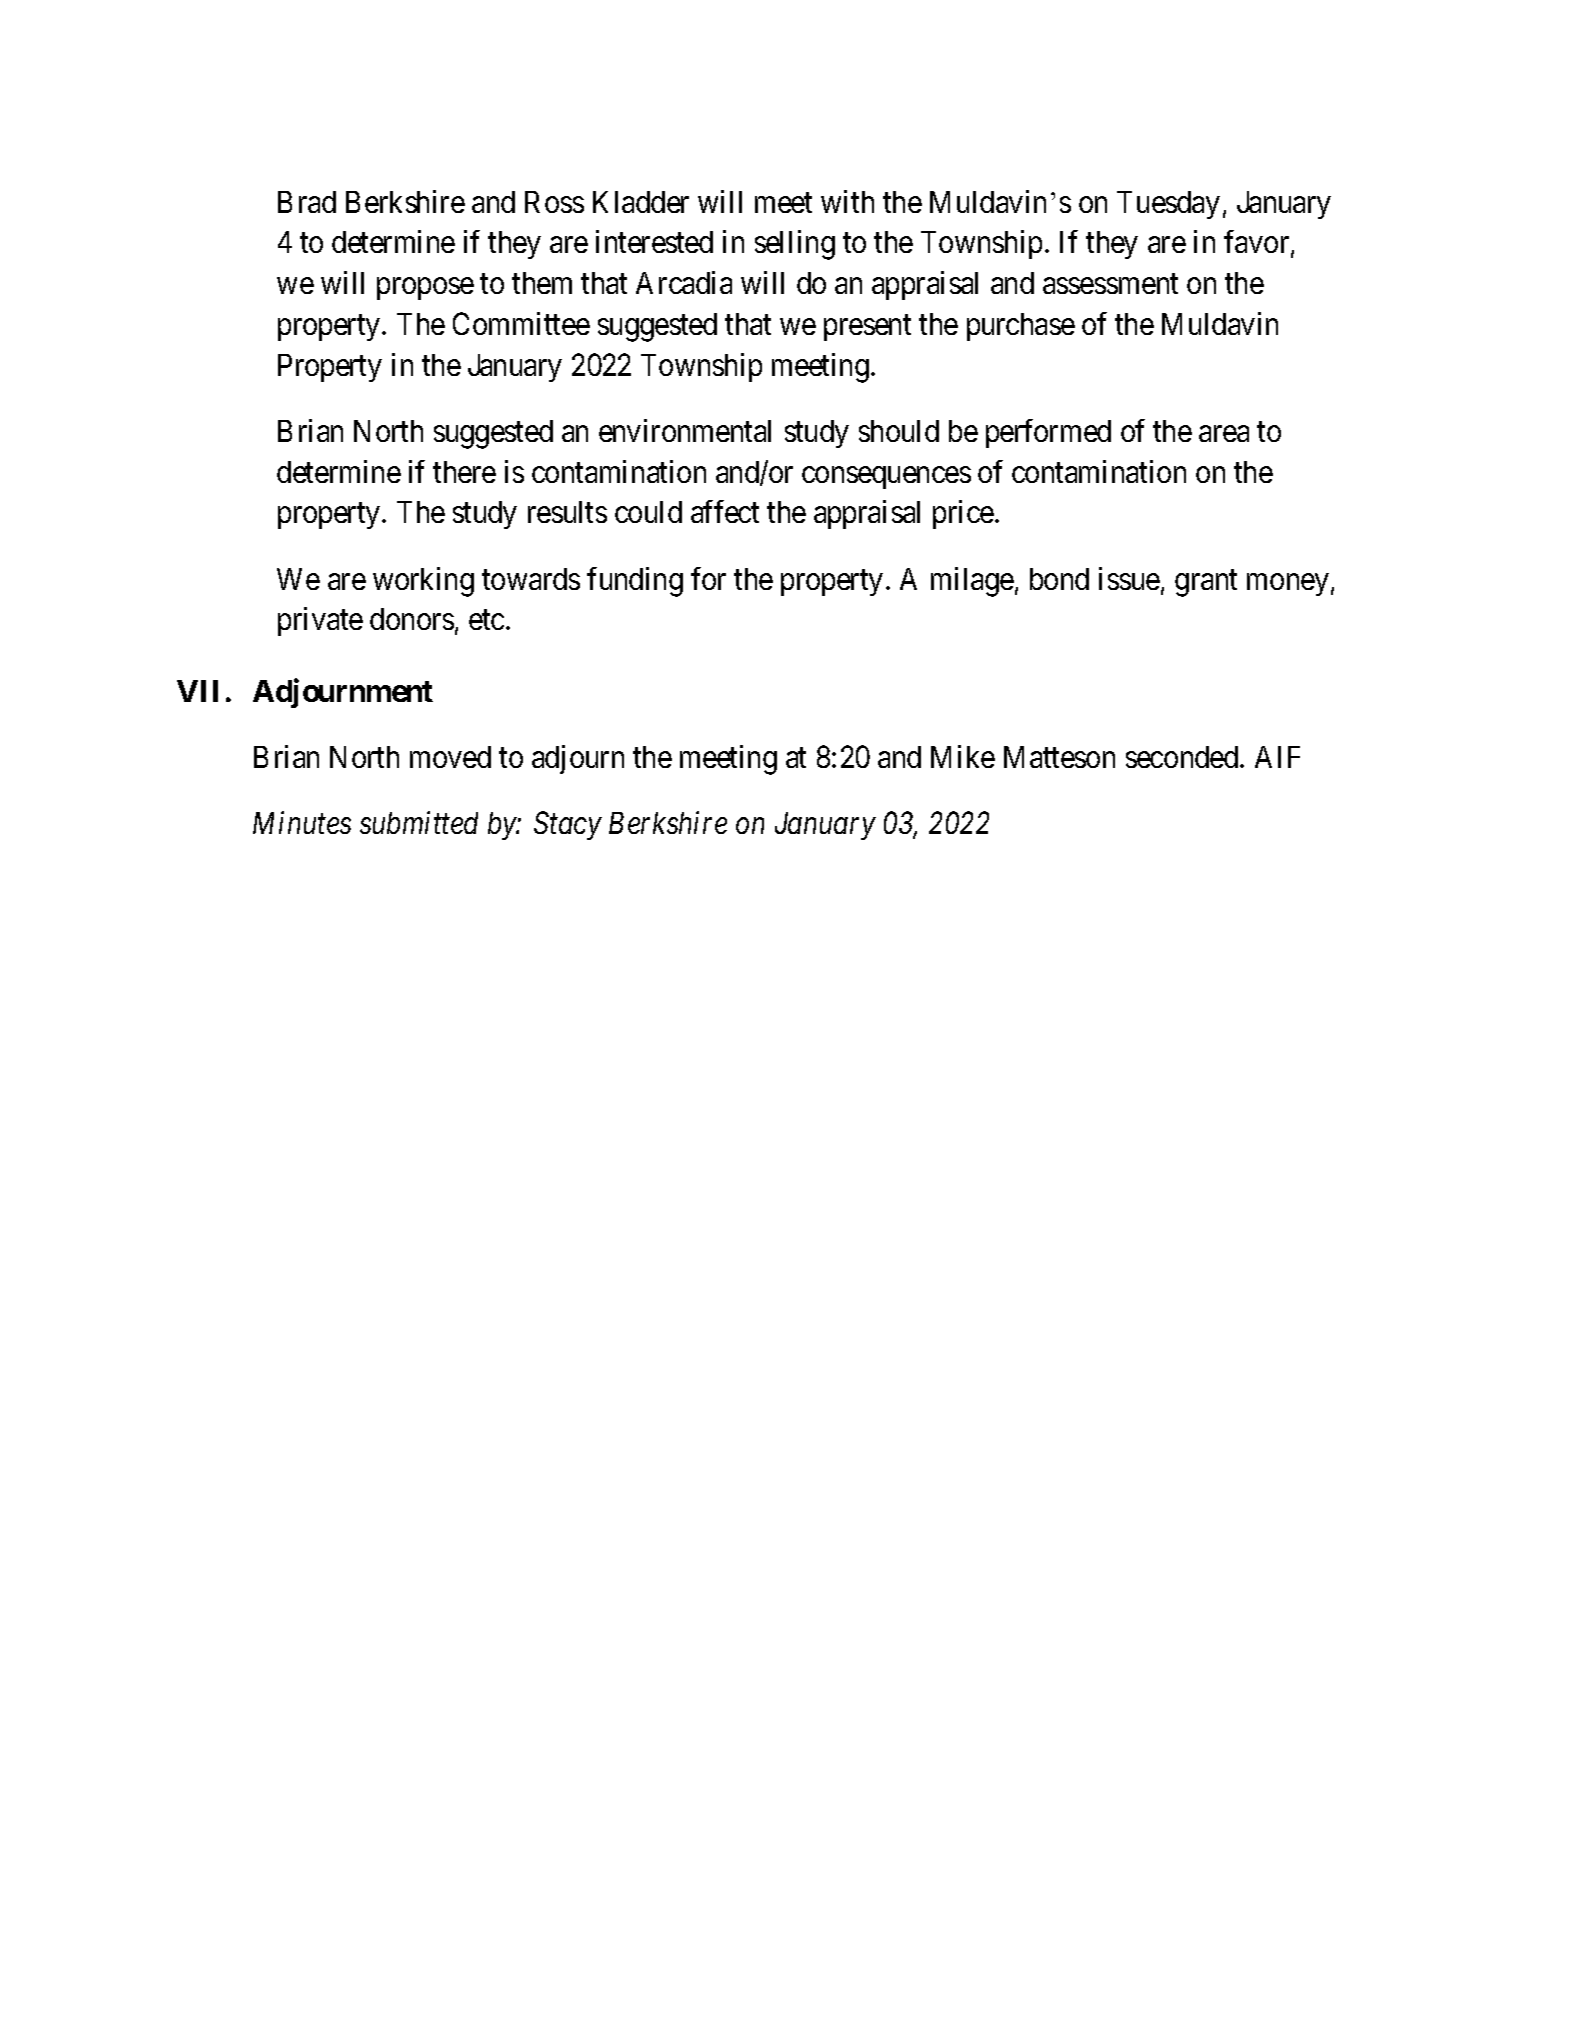  What do you see at coordinates (1224, 434) in the document?
I see `area` at bounding box center [1224, 434].
